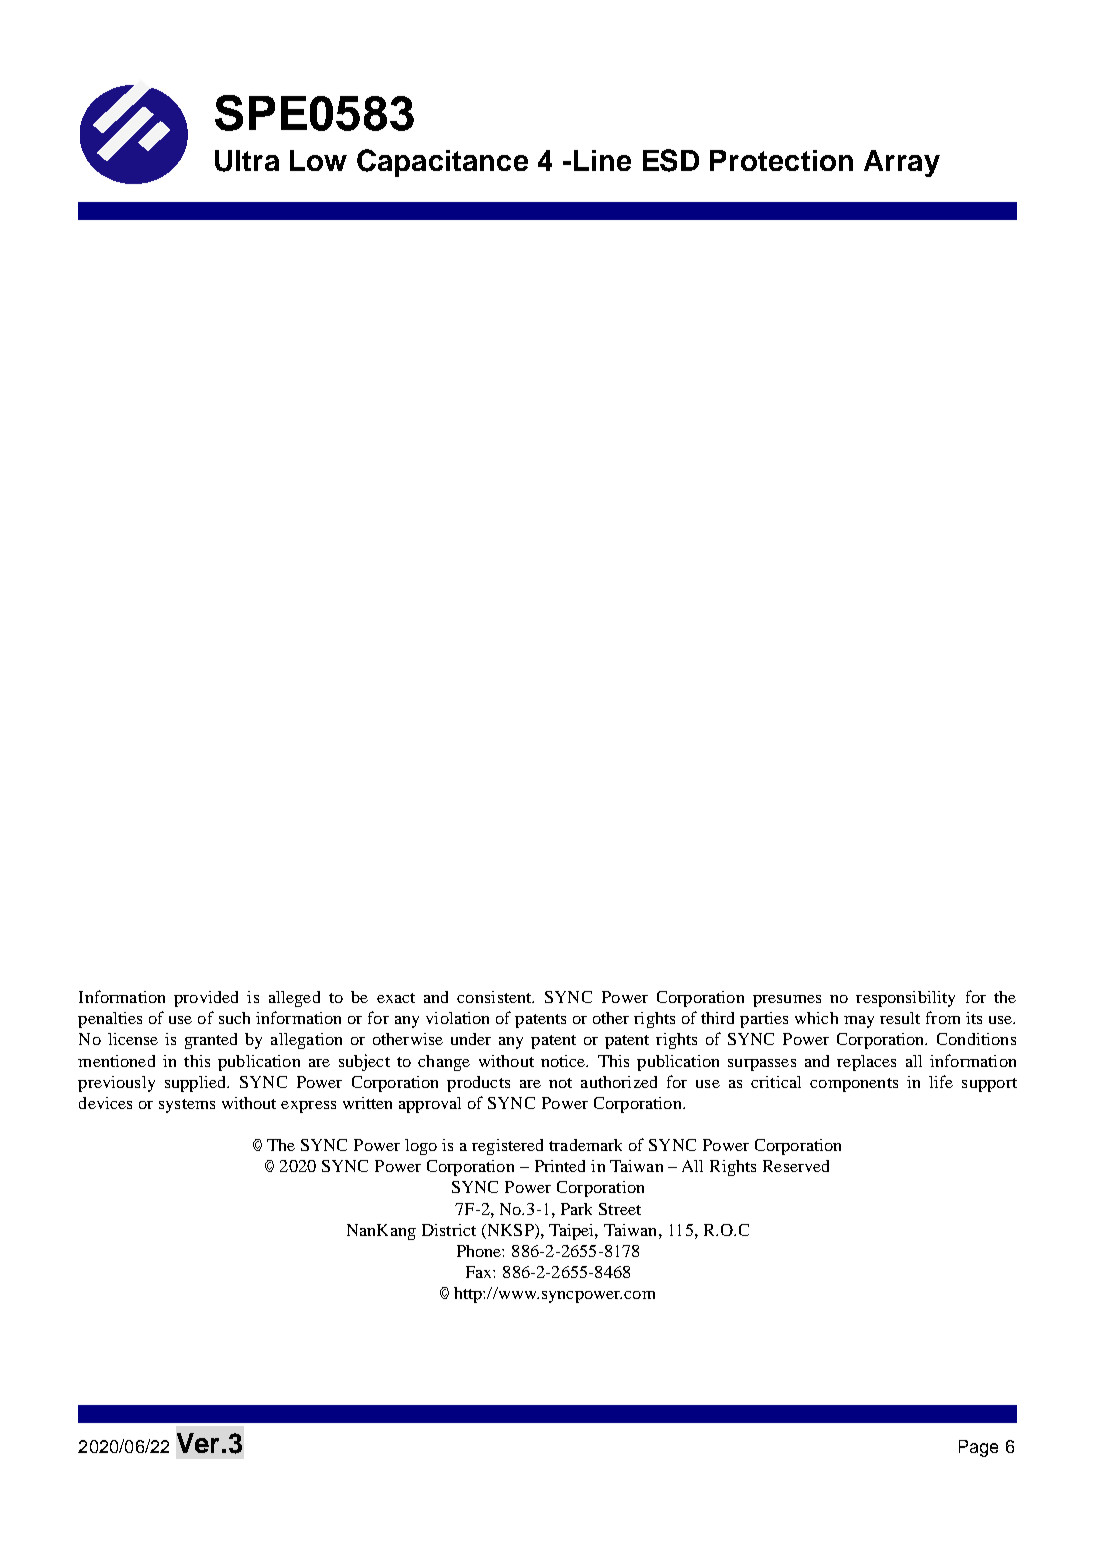 The height and width of the screenshot is (1550, 1096). I want to click on District, so click(449, 1230).
